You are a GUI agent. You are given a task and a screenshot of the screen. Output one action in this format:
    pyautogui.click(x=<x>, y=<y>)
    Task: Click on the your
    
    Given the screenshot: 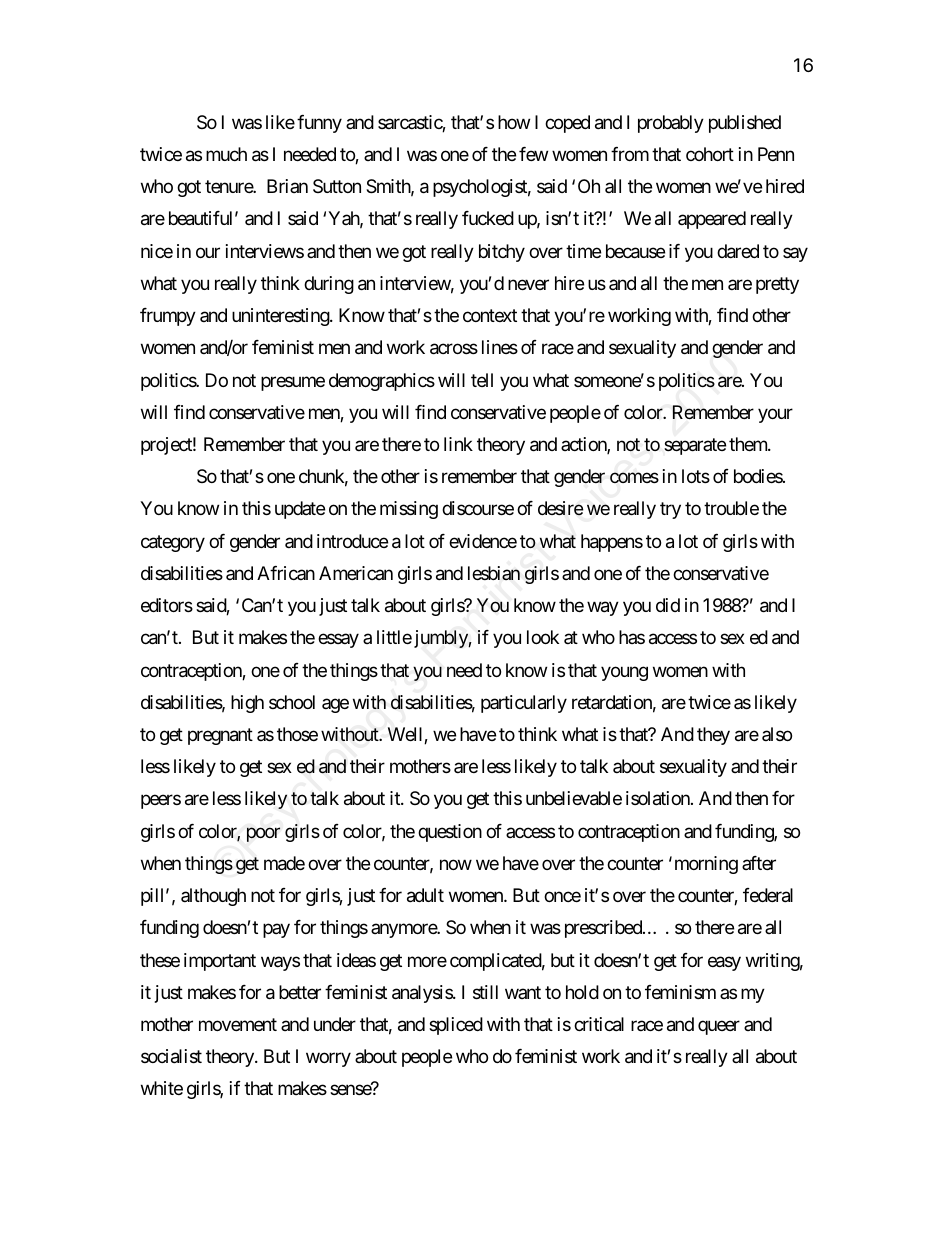 What is the action you would take?
    pyautogui.click(x=775, y=415)
